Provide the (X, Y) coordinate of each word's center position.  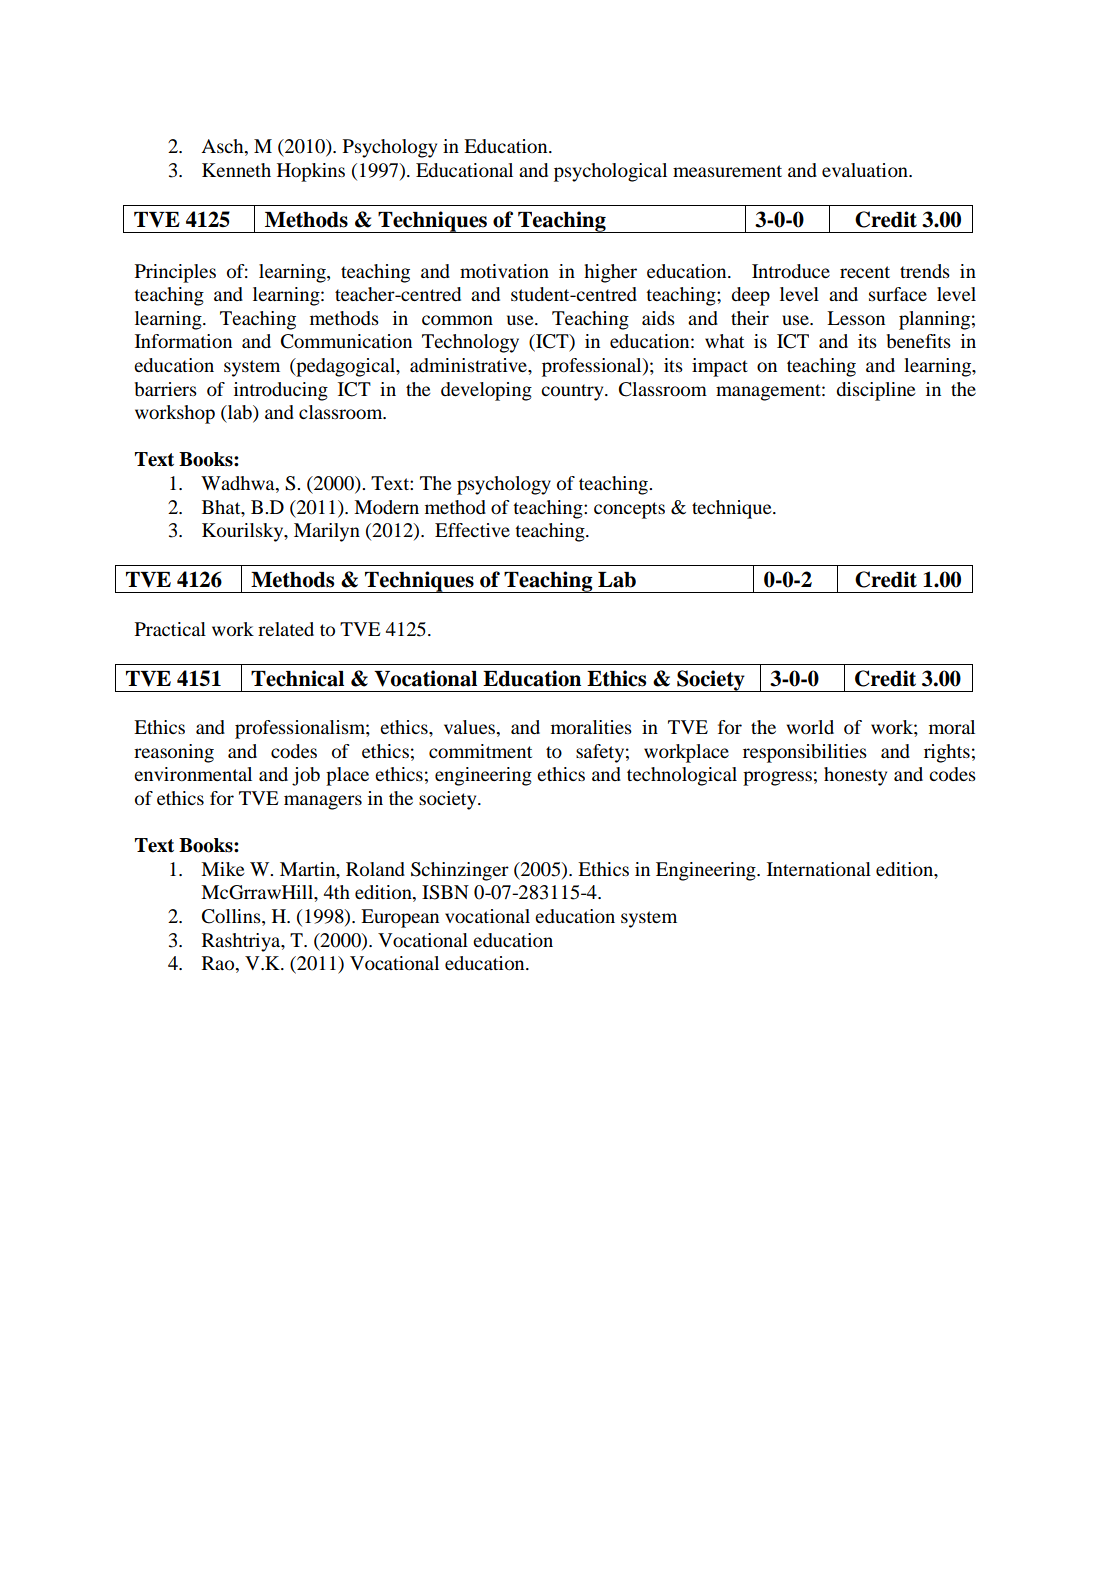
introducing (281, 391)
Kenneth (236, 170)
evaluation (866, 170)
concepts (629, 510)
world (810, 727)
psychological (610, 172)
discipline (876, 391)
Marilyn (327, 532)
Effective (472, 530)
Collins (232, 917)
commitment (480, 751)
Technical (297, 678)
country (573, 392)
